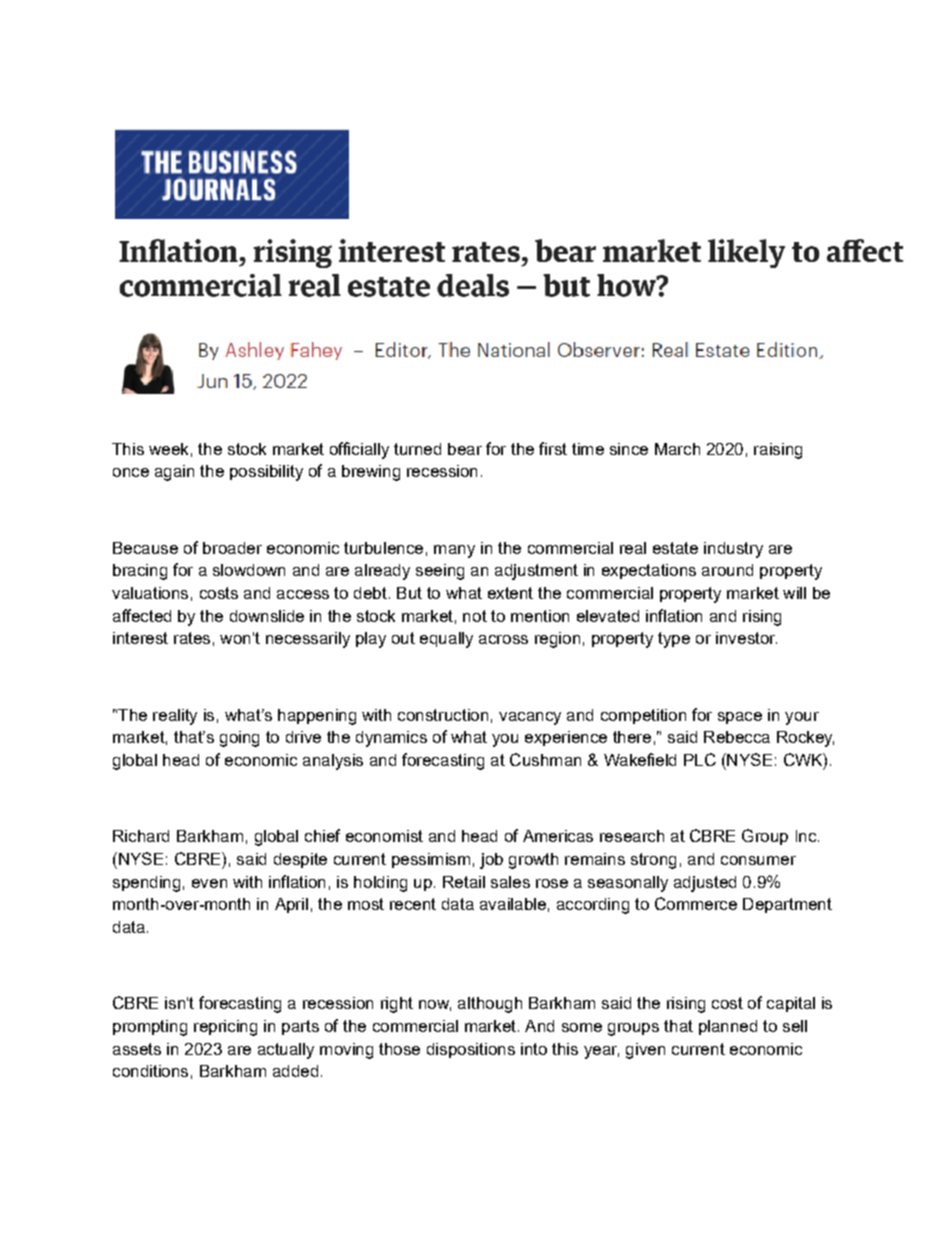 The width and height of the screenshot is (952, 1233). What do you see at coordinates (174, 473) in the screenshot?
I see `again` at bounding box center [174, 473].
